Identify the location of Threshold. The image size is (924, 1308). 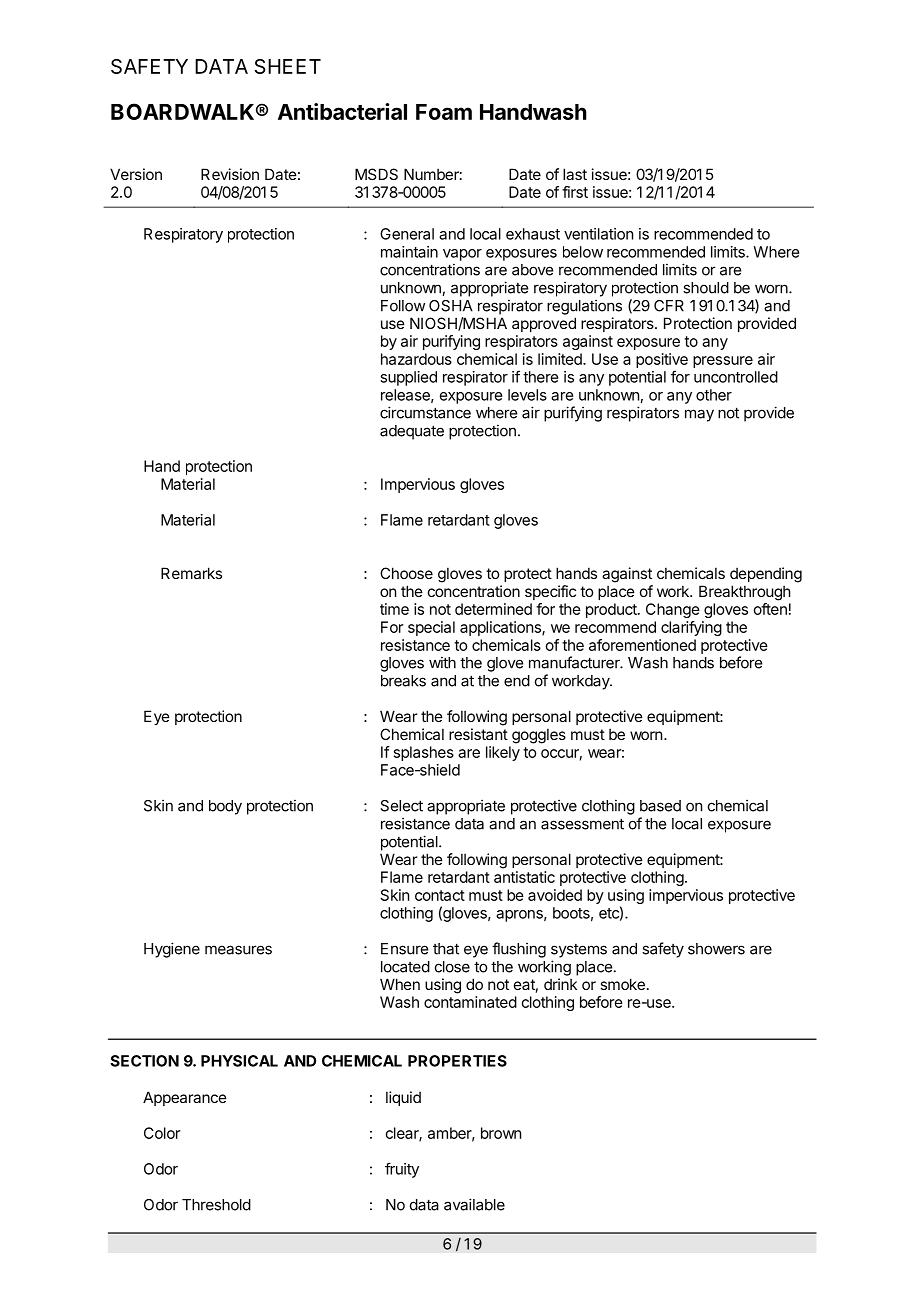
(216, 1205).
